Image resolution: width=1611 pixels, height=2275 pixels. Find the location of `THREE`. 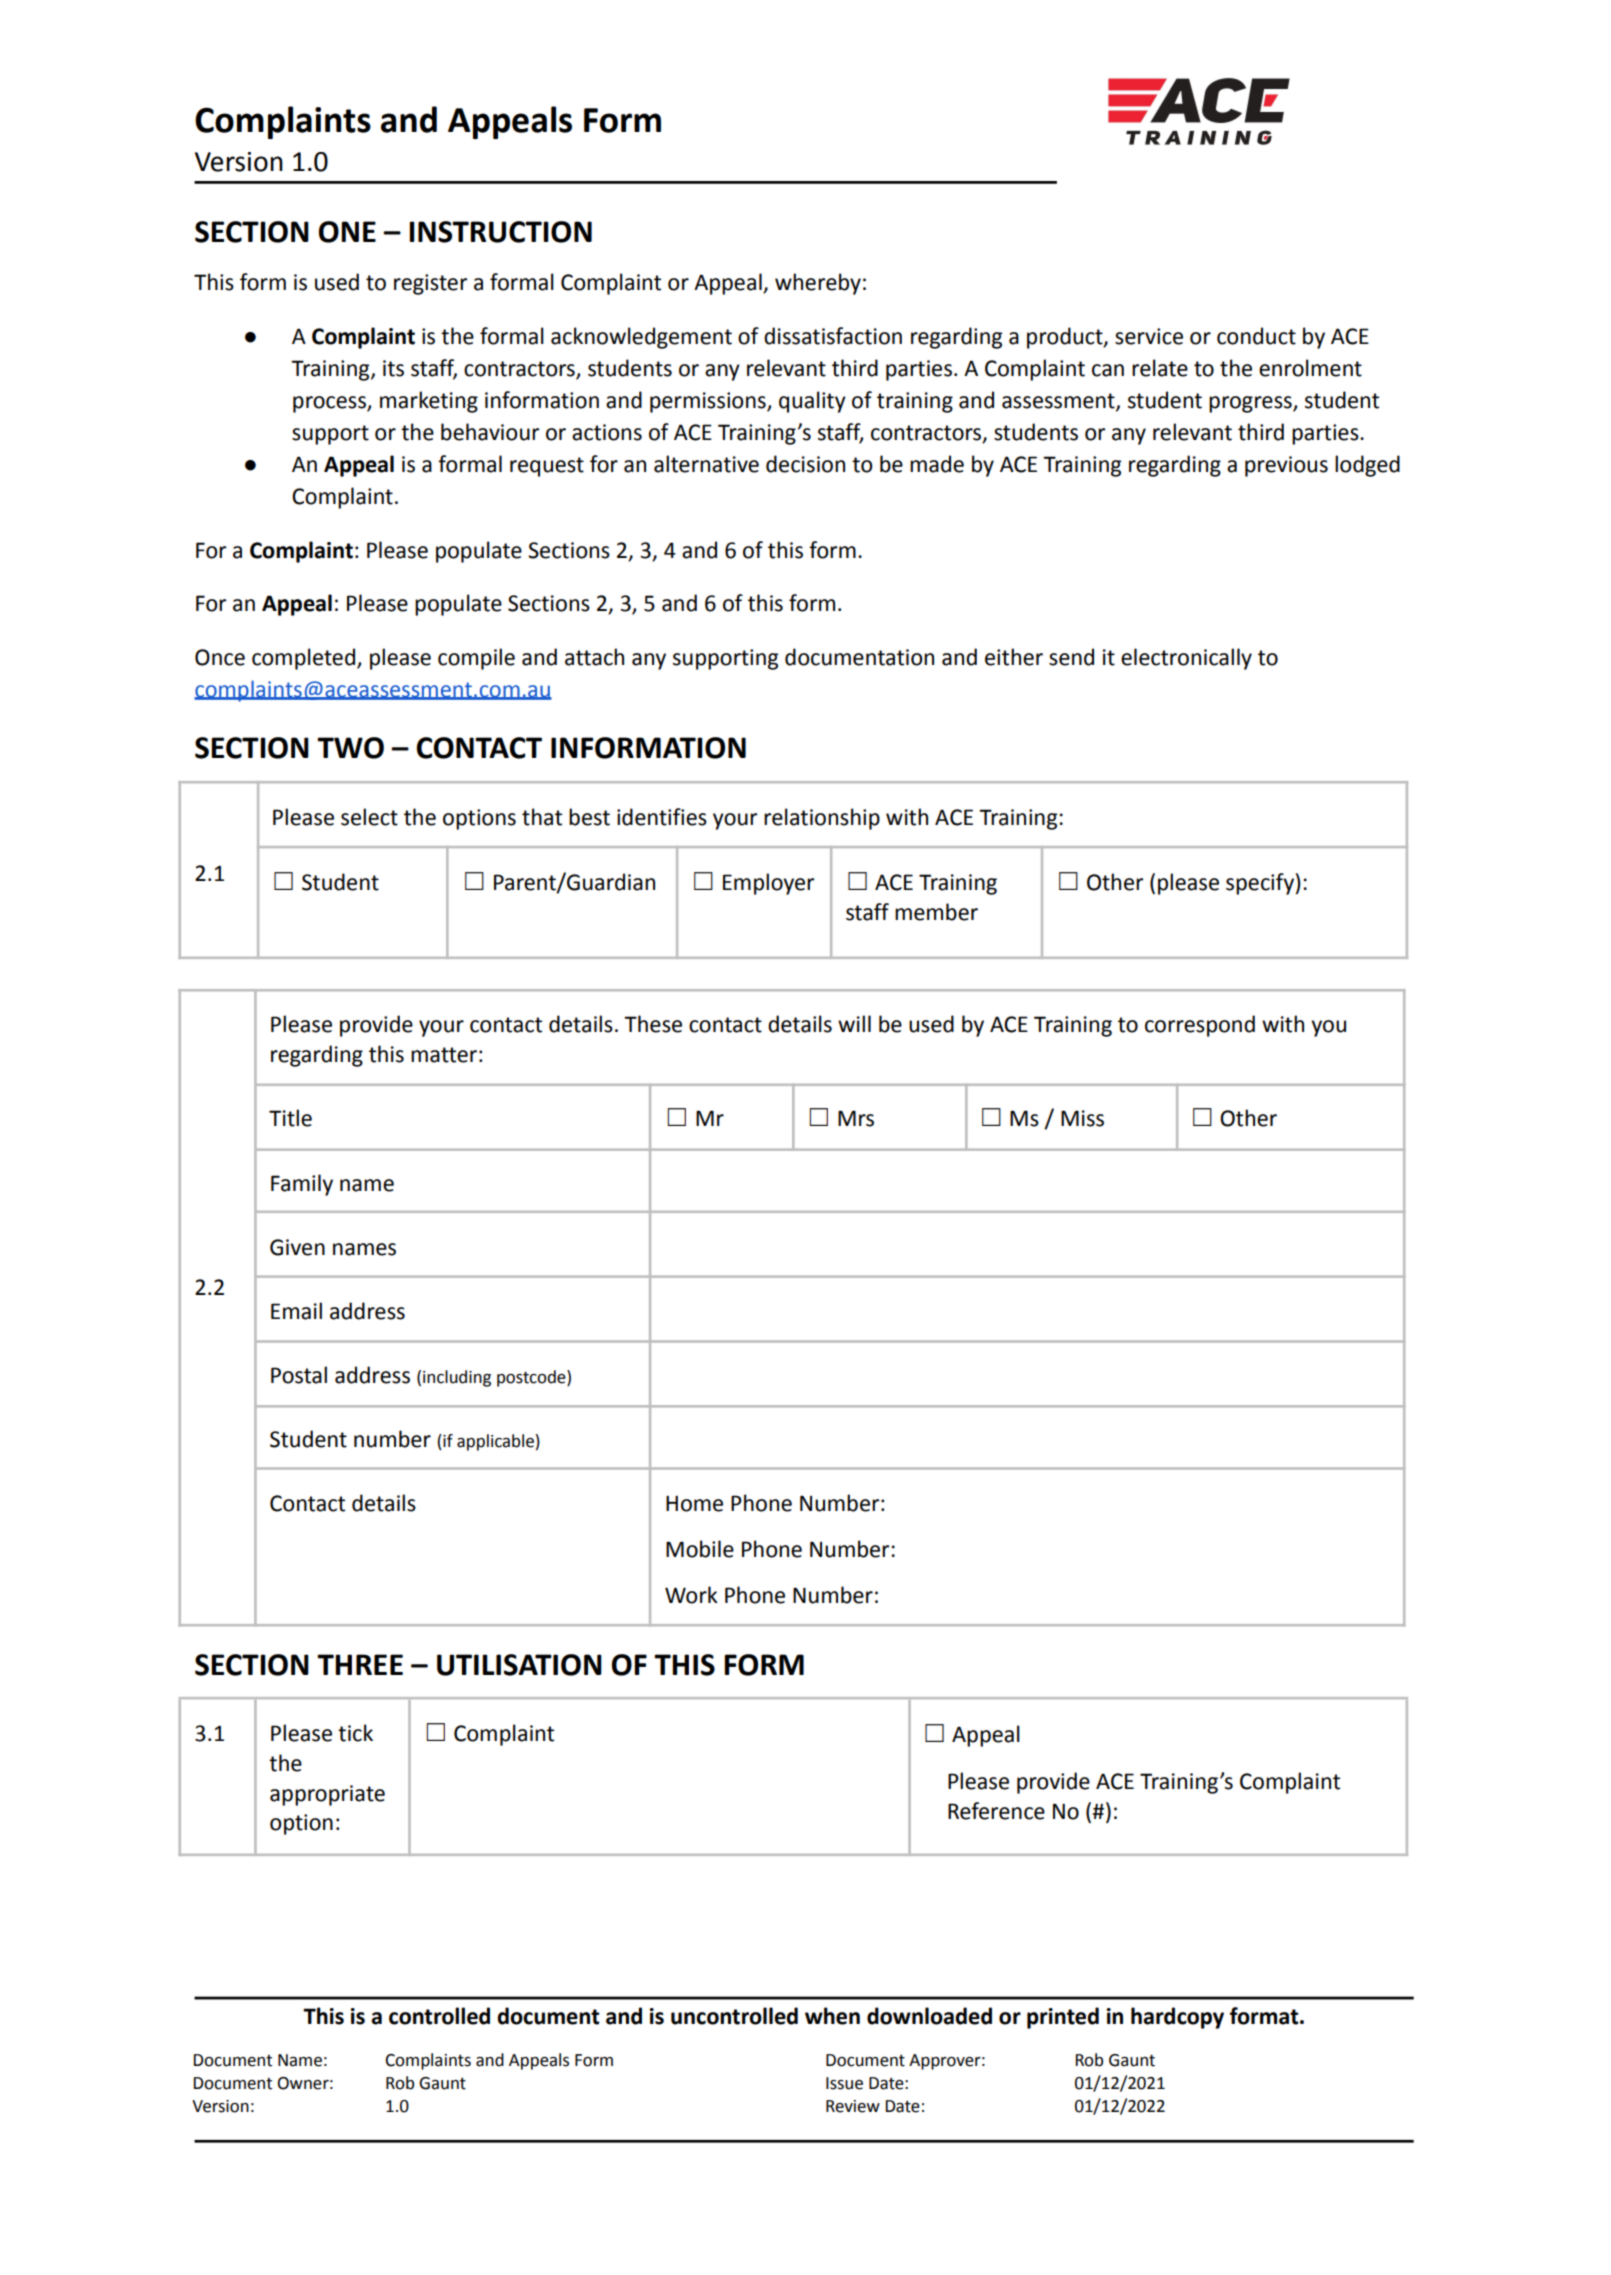

THREE is located at coordinates (360, 1664).
